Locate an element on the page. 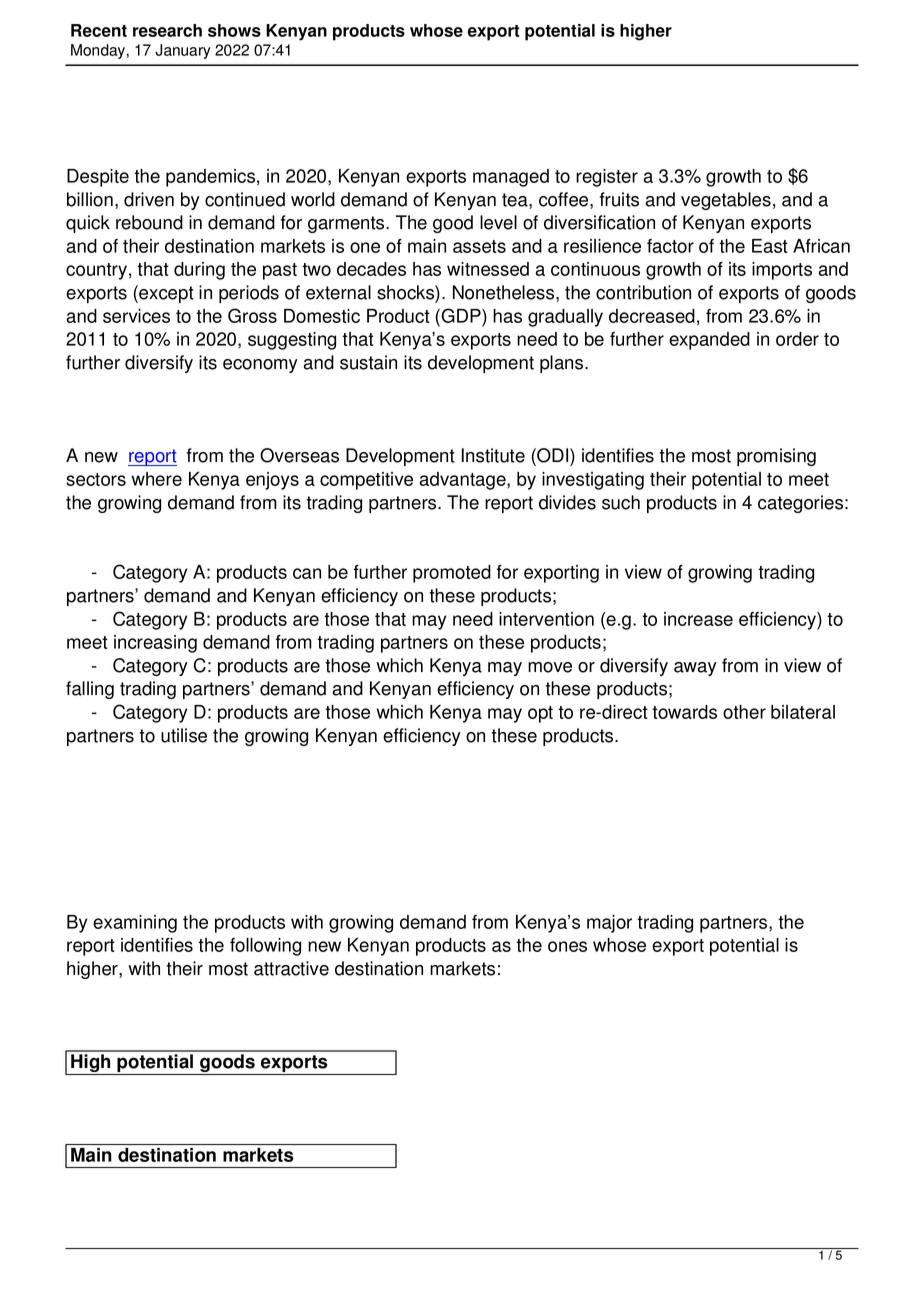 This image has height=1308, width=924. managed is located at coordinates (511, 178).
